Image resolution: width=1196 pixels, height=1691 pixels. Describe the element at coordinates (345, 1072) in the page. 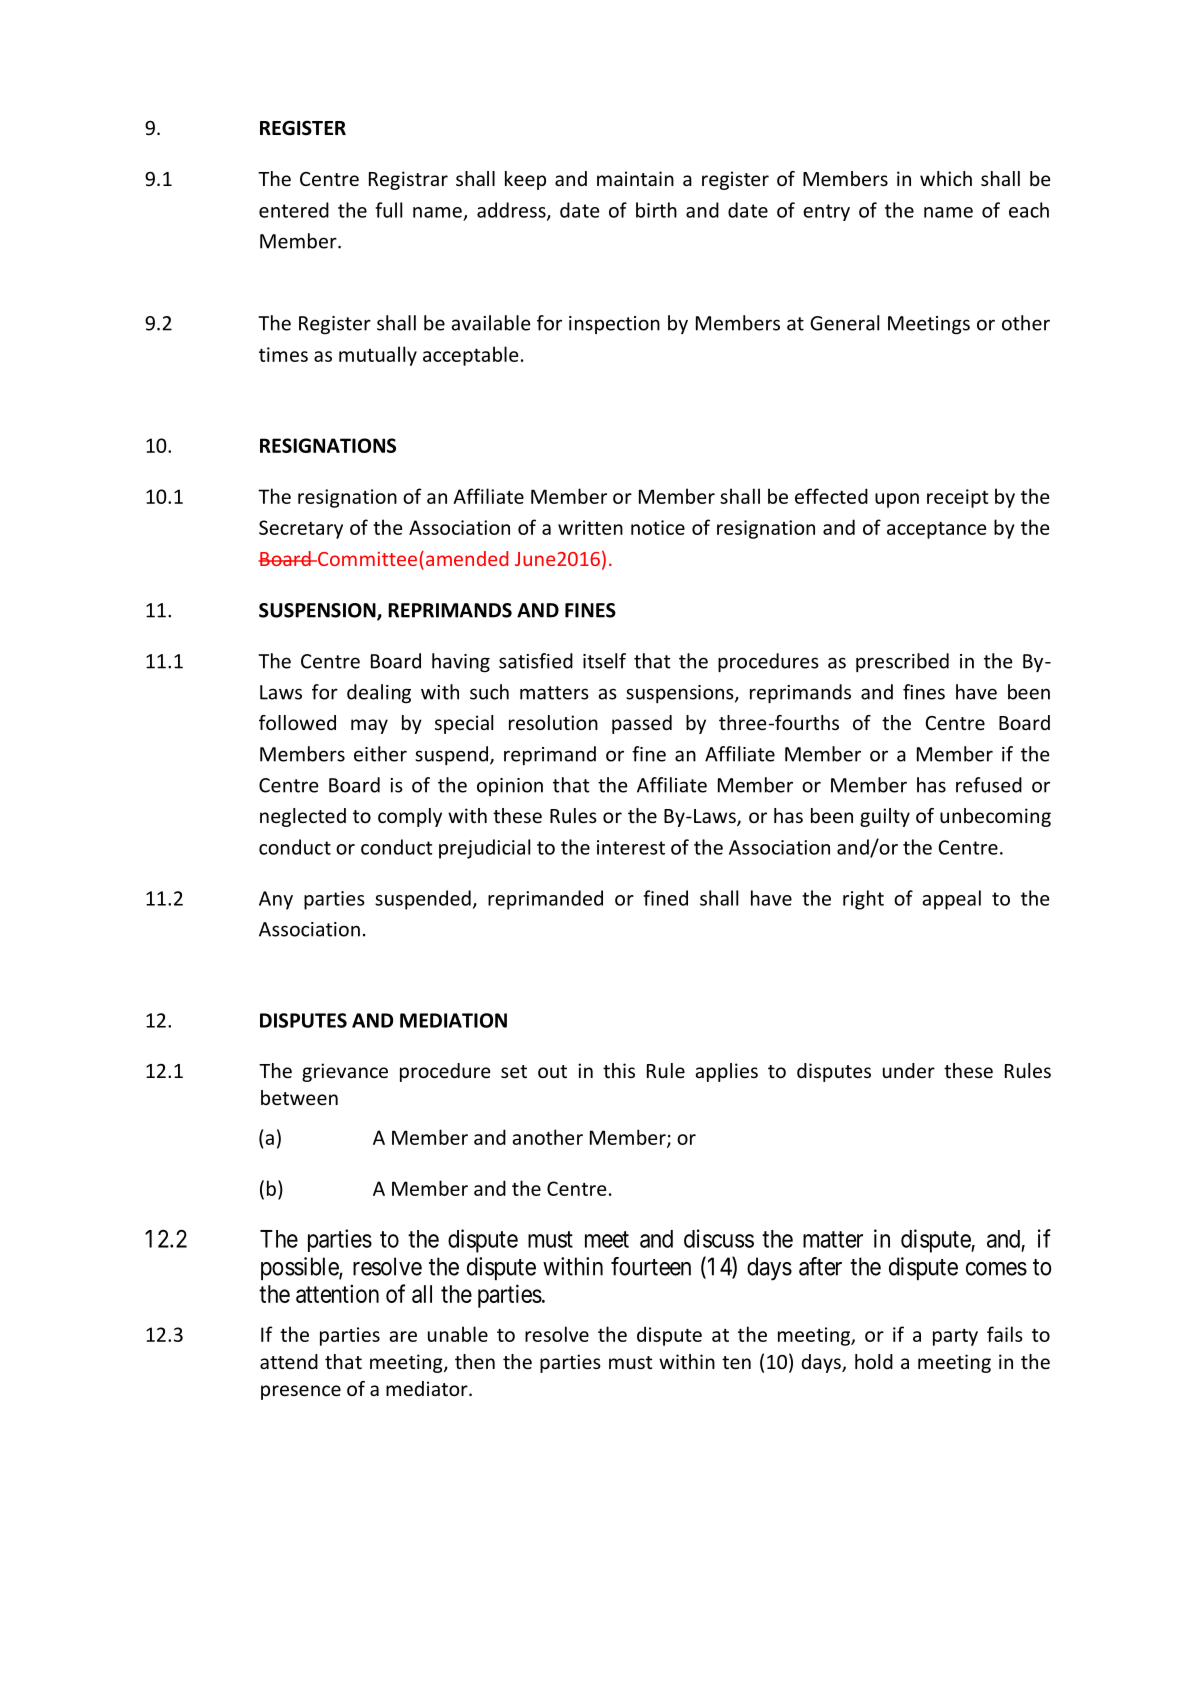

I see `grievance` at that location.
